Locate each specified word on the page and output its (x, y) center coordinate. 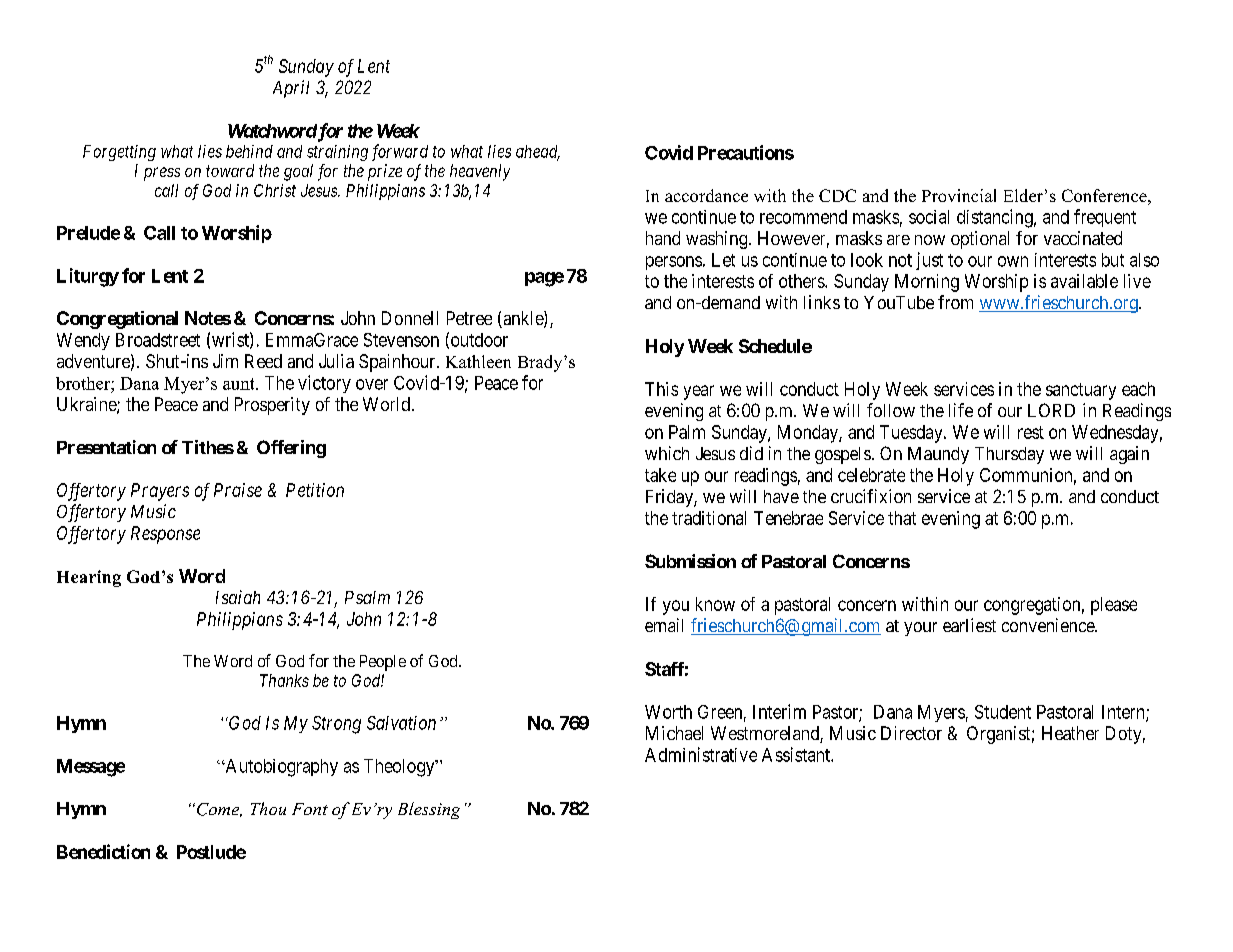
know (715, 604)
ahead (538, 152)
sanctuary (1081, 391)
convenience (1049, 625)
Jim (225, 361)
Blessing (429, 810)
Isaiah (238, 597)
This (661, 389)
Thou (268, 808)
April (291, 89)
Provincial (959, 195)
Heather (1070, 733)
